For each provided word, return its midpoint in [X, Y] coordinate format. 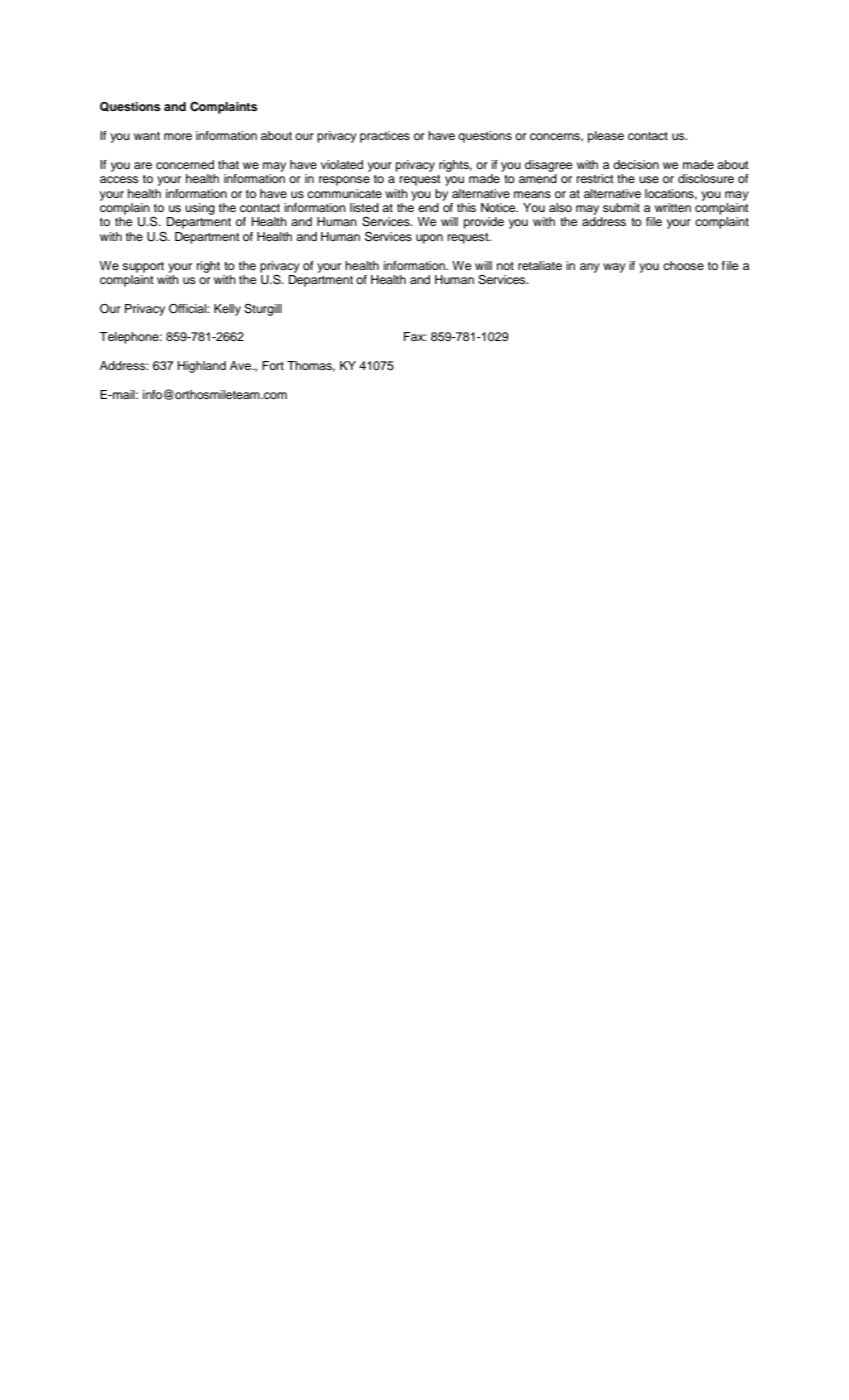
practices [385, 137]
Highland [202, 367]
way [614, 268]
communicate [344, 193]
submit [621, 207]
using [200, 209]
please [606, 137]
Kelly [227, 310]
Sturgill [263, 310]
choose [683, 265]
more [178, 136]
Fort [273, 365]
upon [429, 239]
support [143, 267]
